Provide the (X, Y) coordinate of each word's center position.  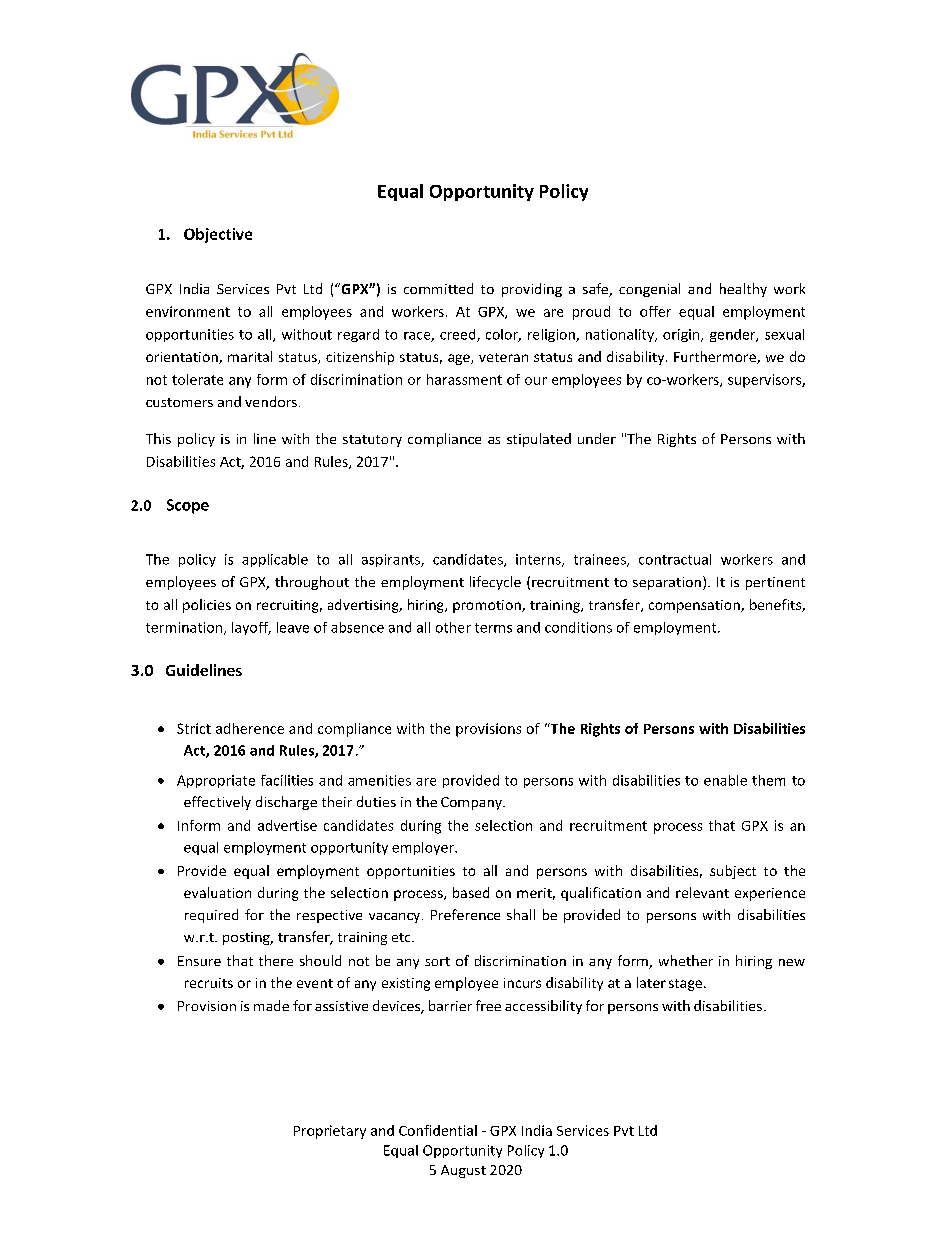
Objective (218, 235)
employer (424, 848)
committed (438, 288)
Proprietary (330, 1132)
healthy (743, 290)
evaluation (217, 892)
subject (733, 872)
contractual (675, 559)
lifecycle (495, 583)
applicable (275, 560)
